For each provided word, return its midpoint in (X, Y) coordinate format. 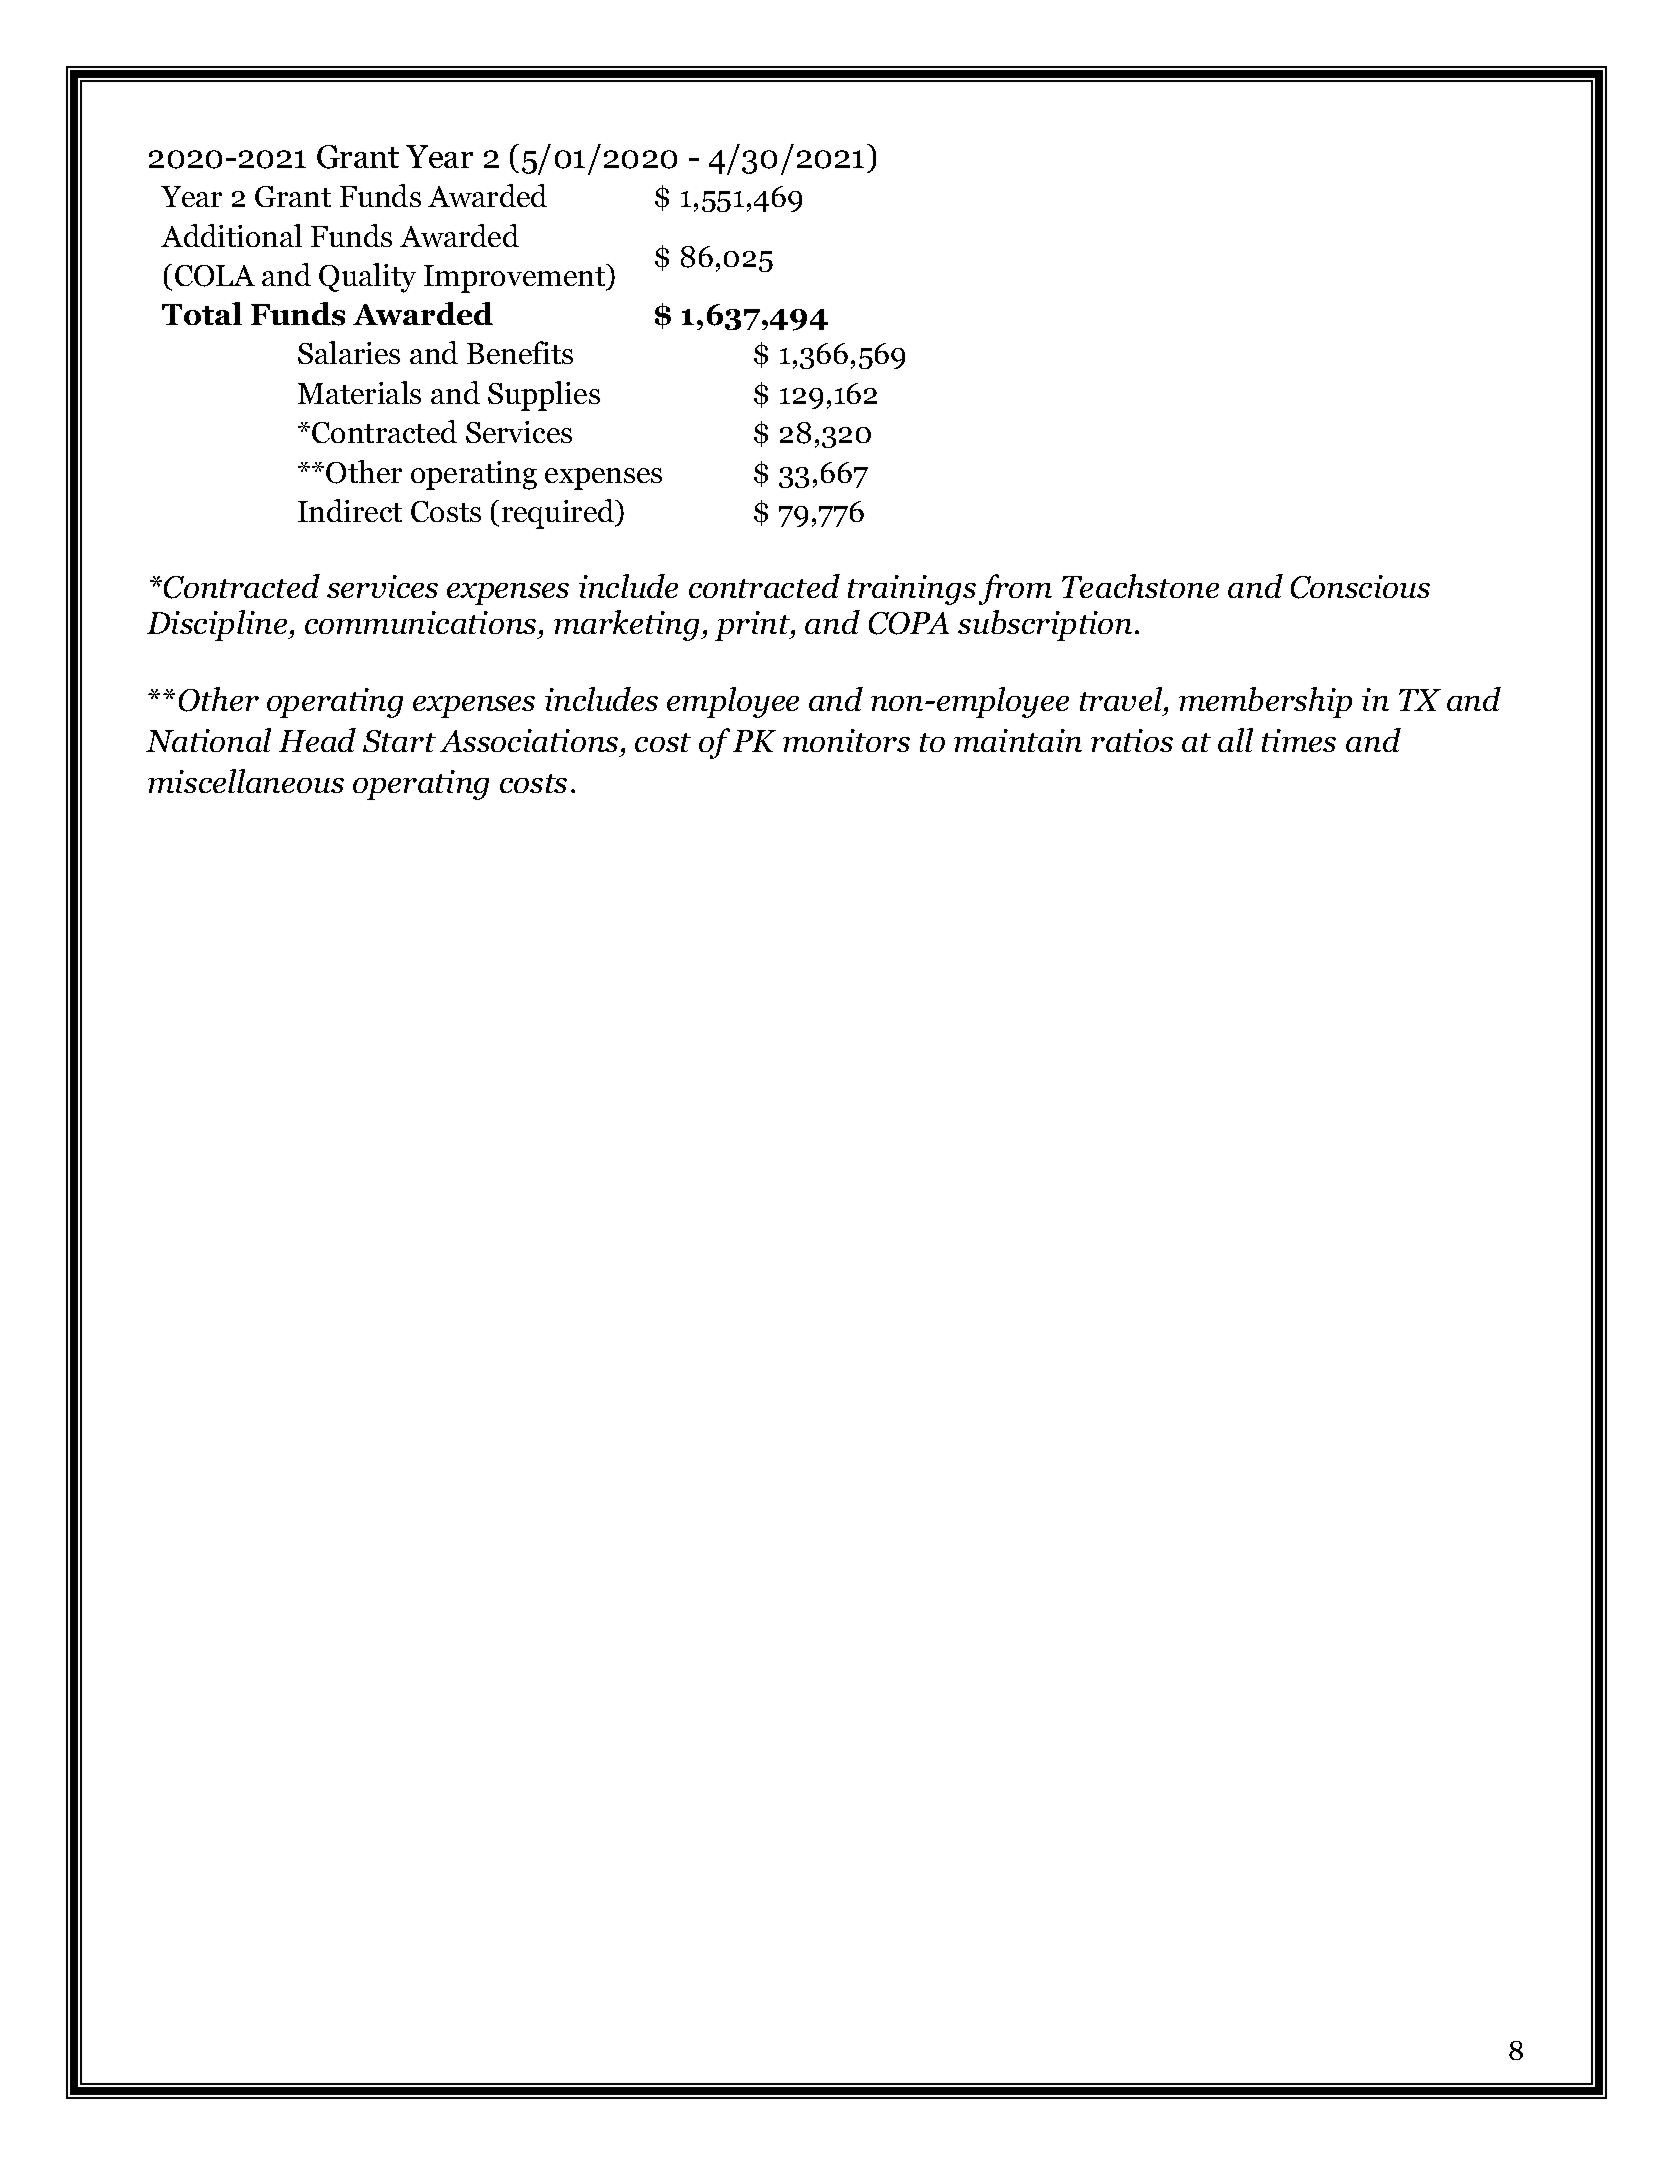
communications (420, 622)
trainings (912, 590)
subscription (1045, 625)
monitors (846, 740)
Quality (367, 278)
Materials (359, 392)
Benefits (520, 352)
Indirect (350, 510)
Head (317, 740)
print (753, 626)
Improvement (516, 278)
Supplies (544, 396)
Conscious (1360, 587)
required (559, 514)
